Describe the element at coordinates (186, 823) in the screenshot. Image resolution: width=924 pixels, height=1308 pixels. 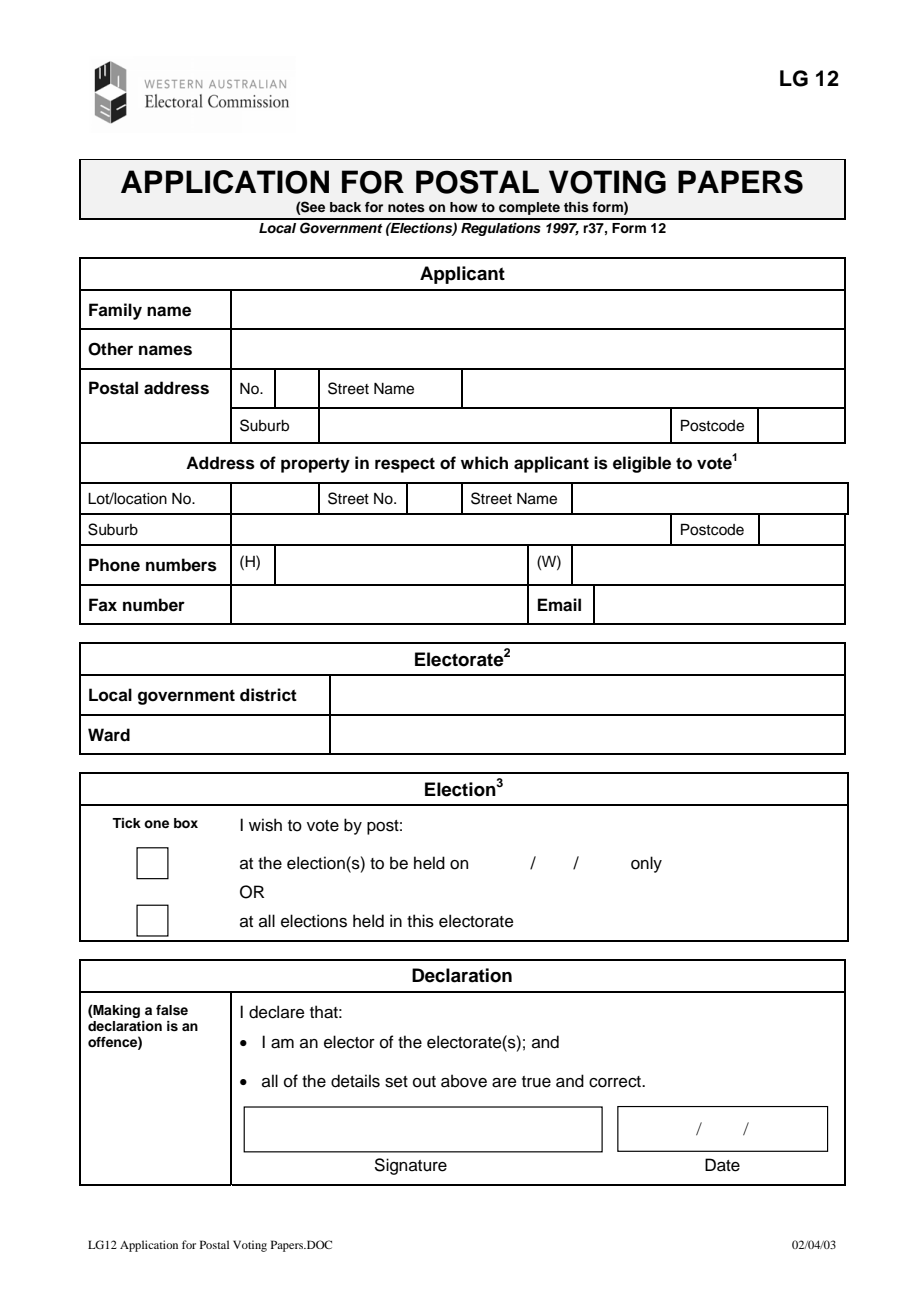
I see `box` at that location.
